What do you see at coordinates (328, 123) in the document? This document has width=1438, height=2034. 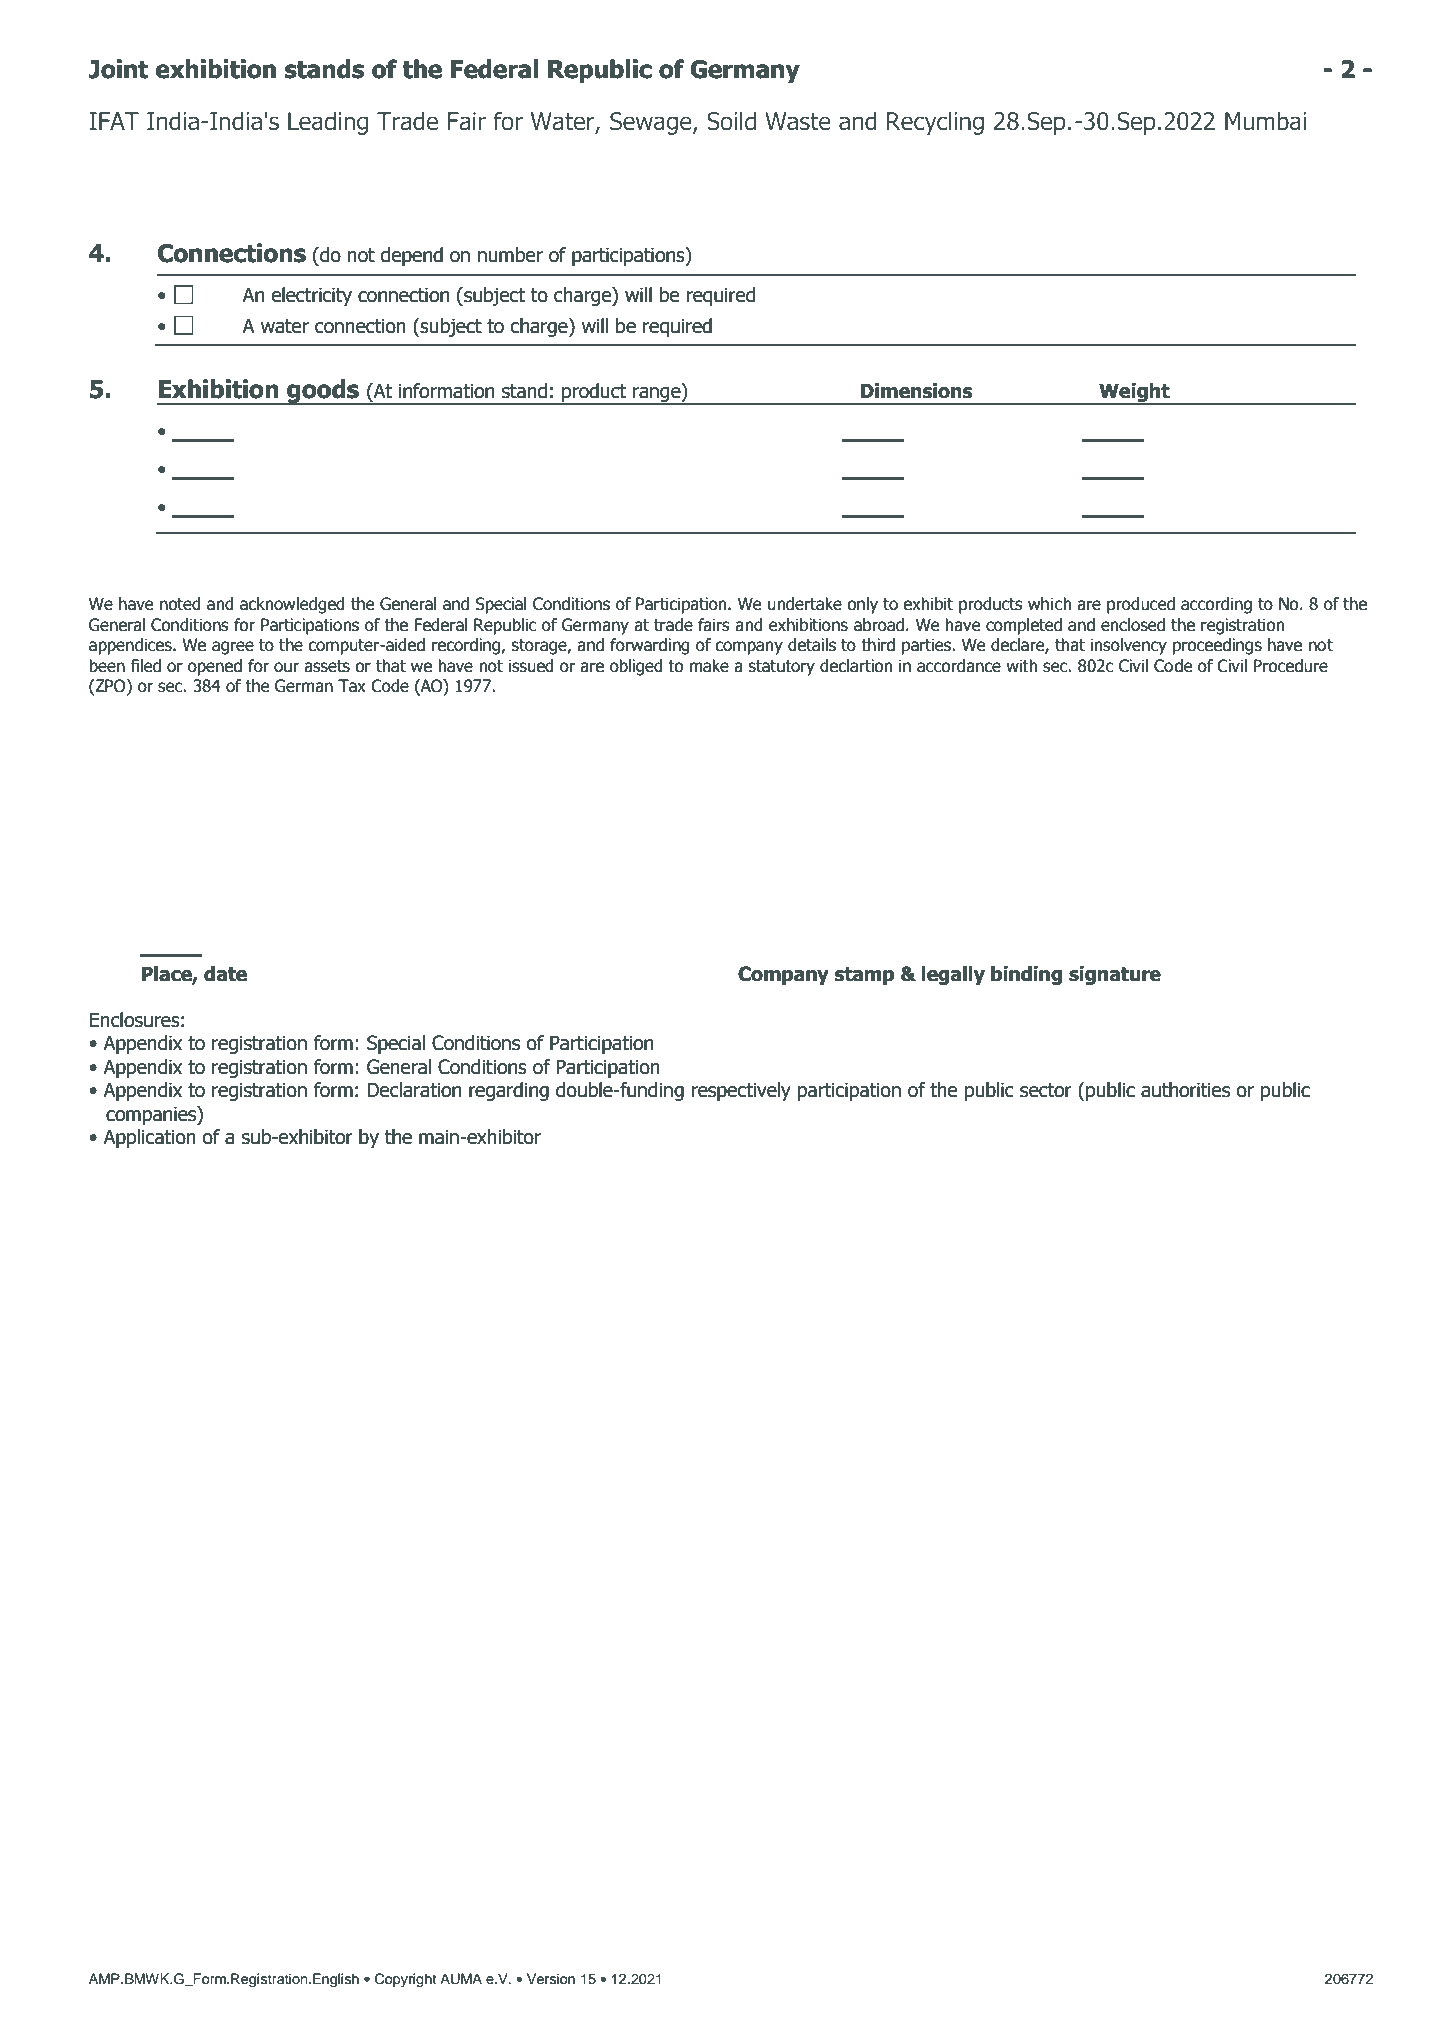 I see `Leading` at bounding box center [328, 123].
